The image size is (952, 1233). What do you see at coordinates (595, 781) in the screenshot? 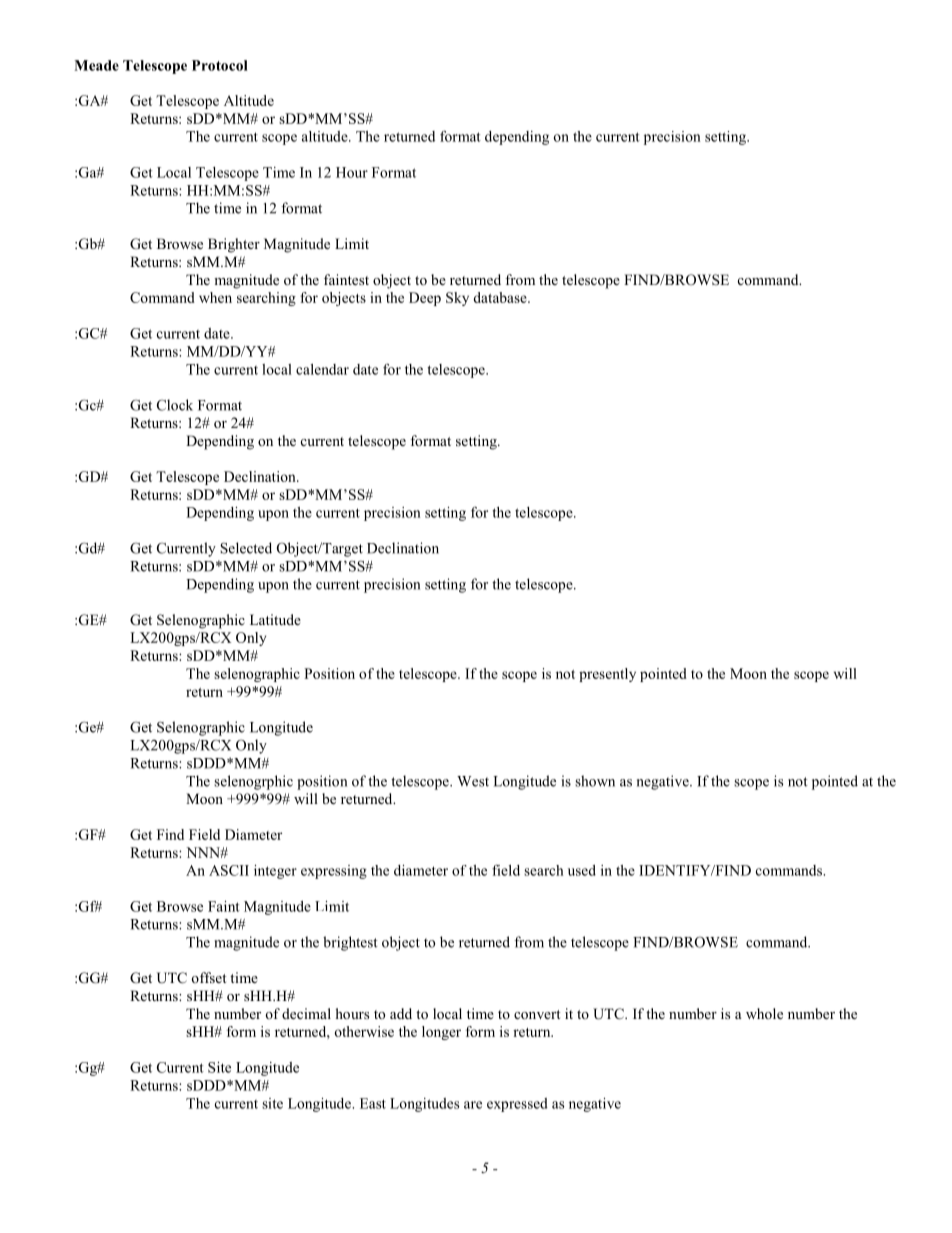
I see `shown` at bounding box center [595, 781].
